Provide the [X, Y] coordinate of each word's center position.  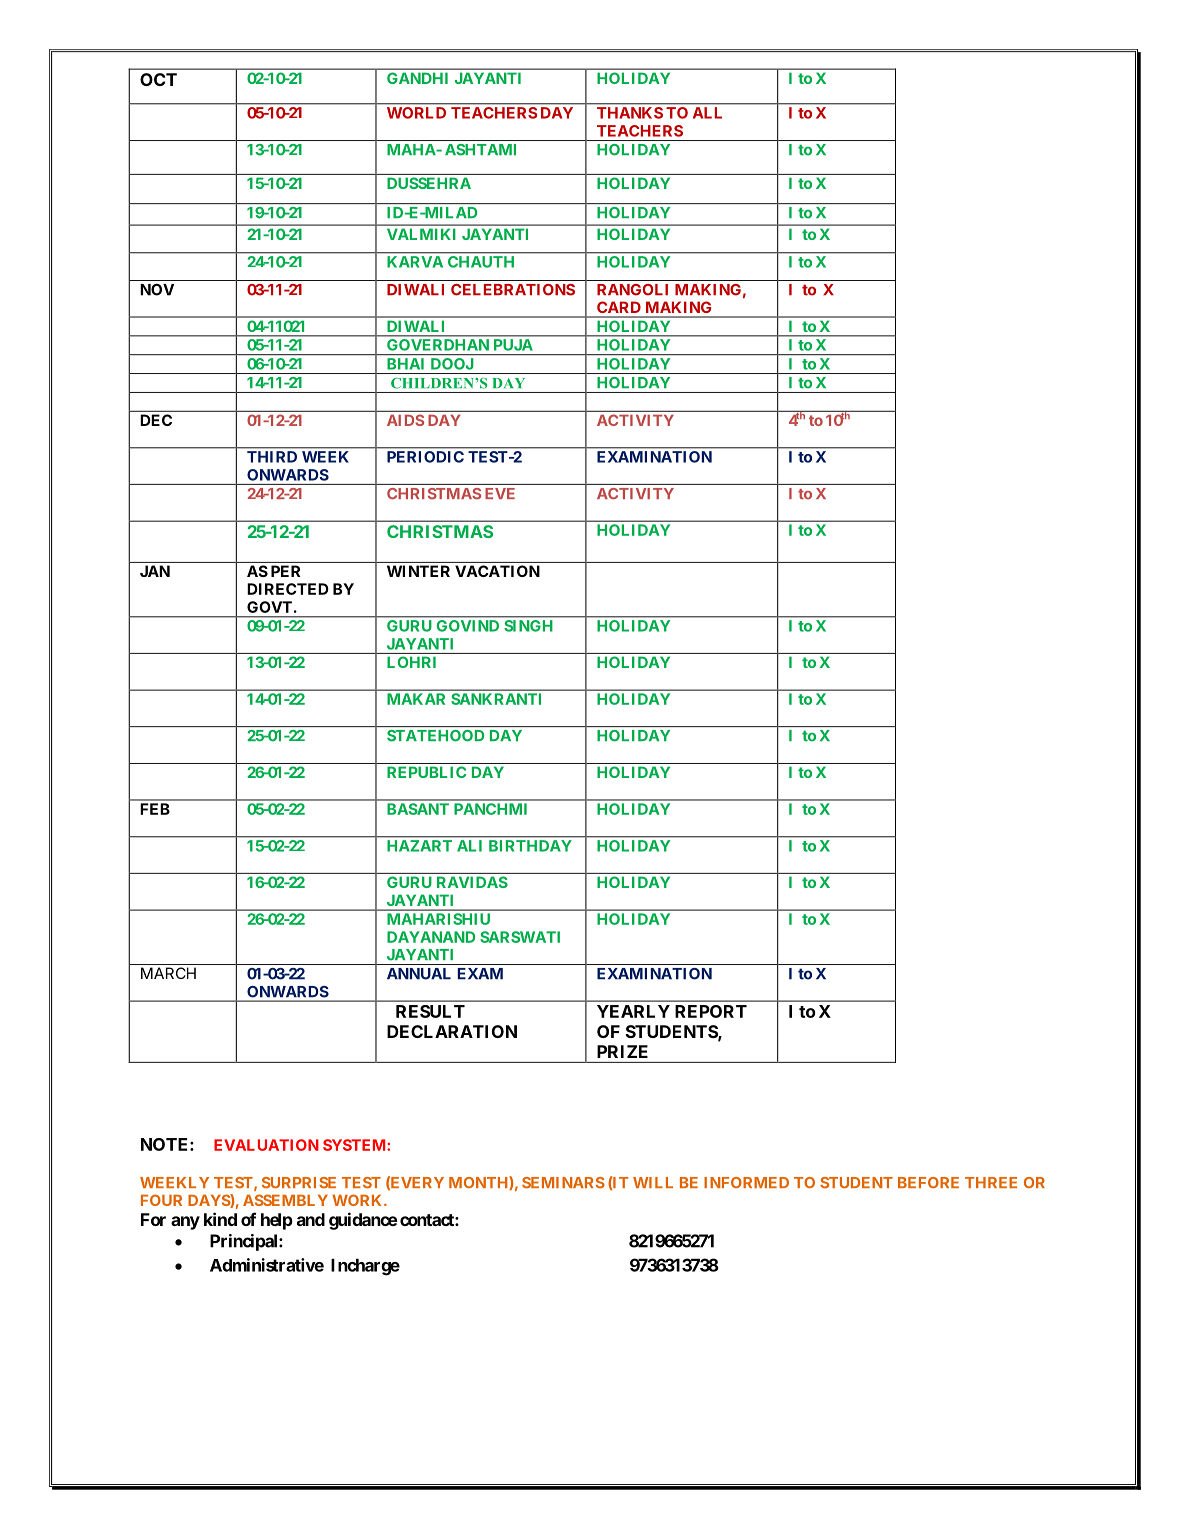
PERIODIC [425, 457]
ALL [707, 113]
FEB [155, 809]
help [277, 1221]
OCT [158, 79]
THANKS [630, 113]
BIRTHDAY [530, 846]
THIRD [272, 457]
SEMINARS [563, 1183]
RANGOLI [632, 290]
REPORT [711, 1011]
